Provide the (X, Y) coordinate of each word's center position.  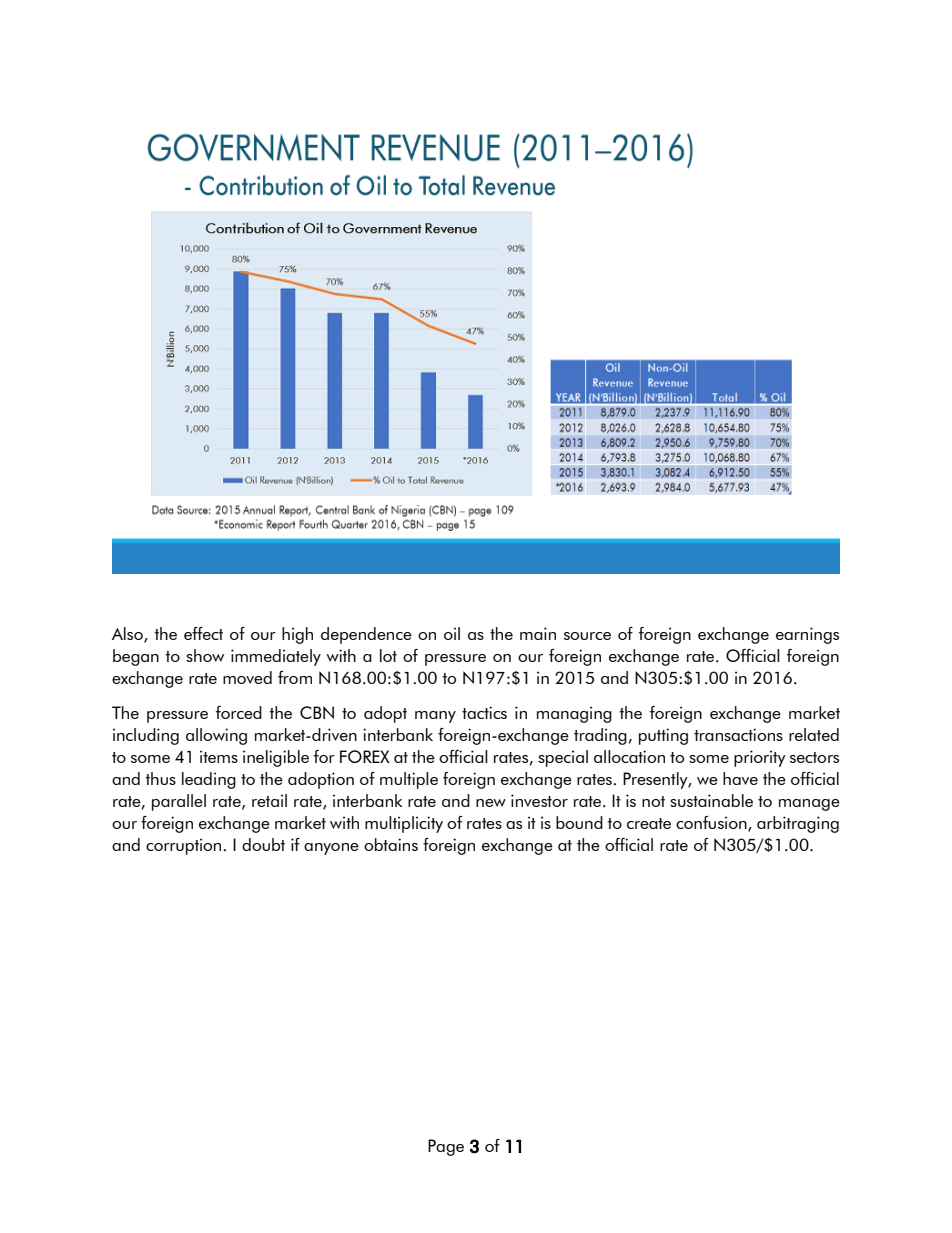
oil (452, 633)
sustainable (711, 800)
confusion (712, 824)
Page (446, 1147)
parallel (179, 802)
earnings (807, 635)
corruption (183, 846)
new (491, 803)
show (205, 655)
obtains (391, 844)
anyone (331, 849)
